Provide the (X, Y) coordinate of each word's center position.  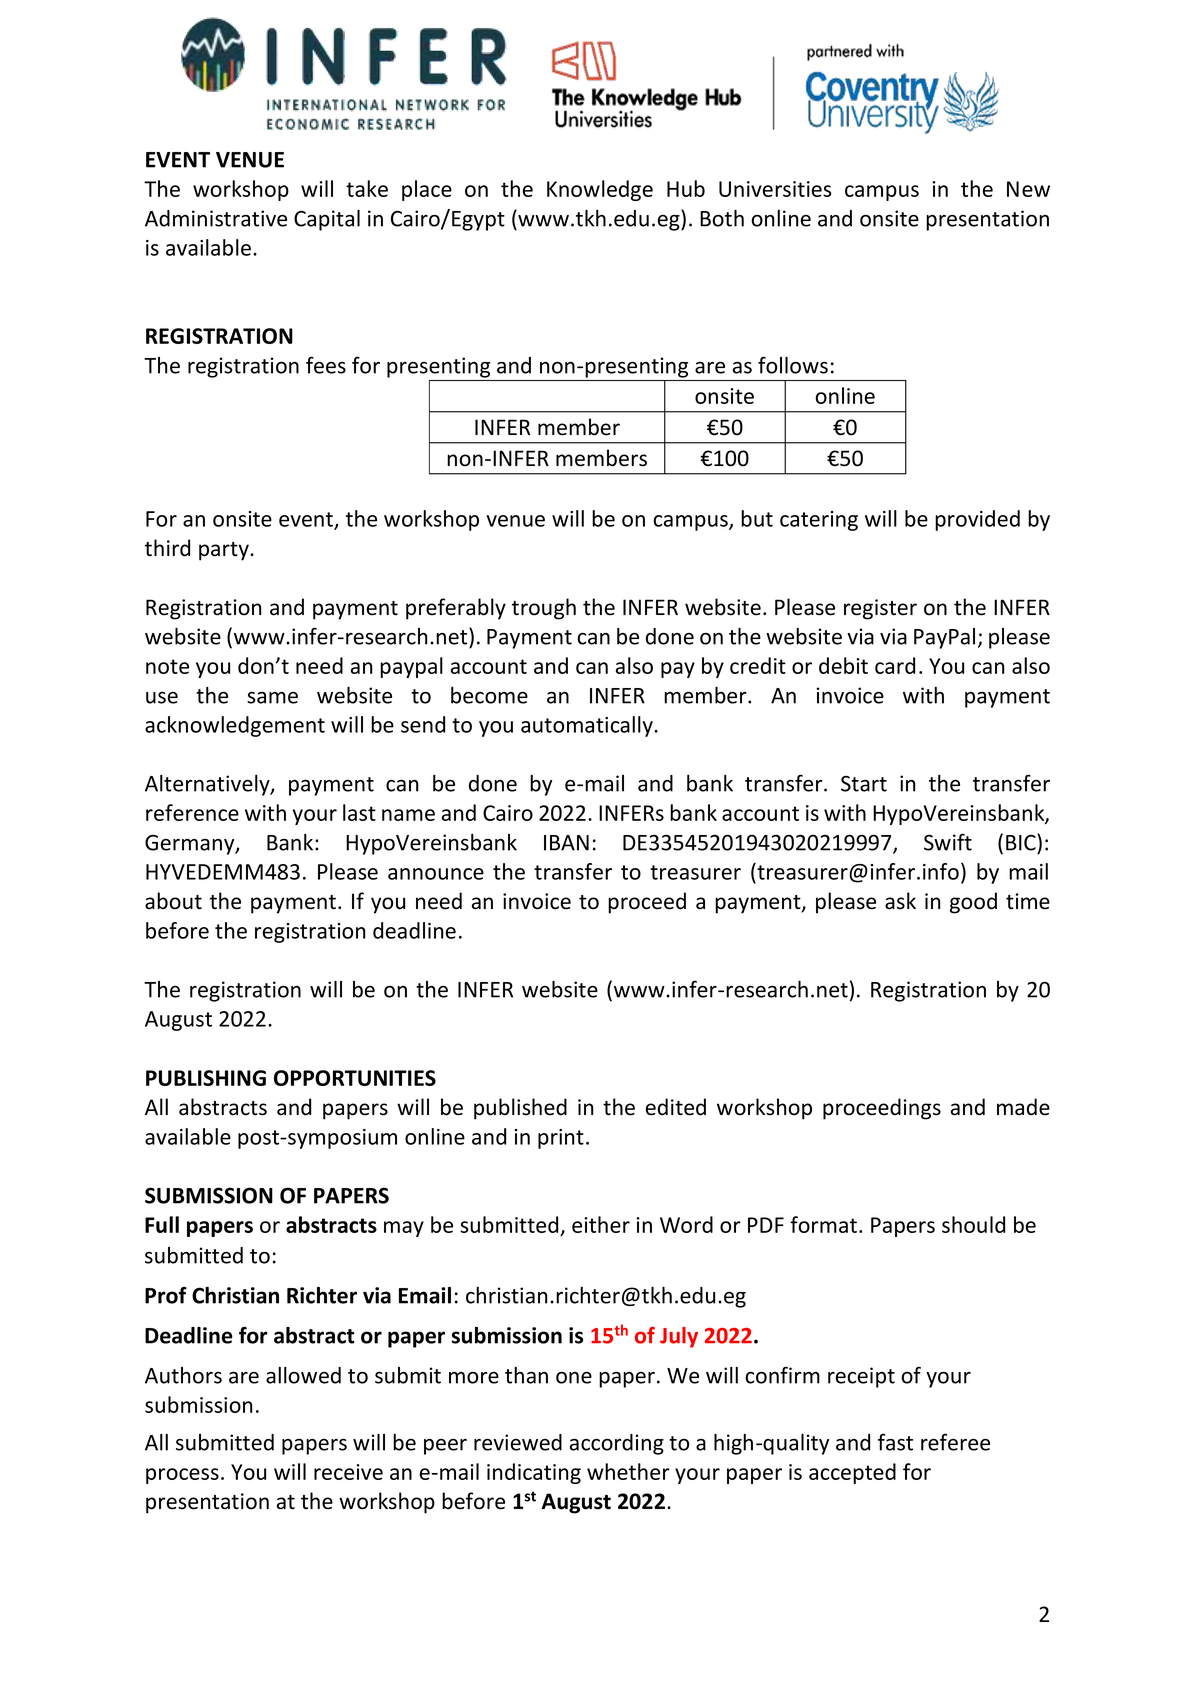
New (1028, 189)
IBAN (566, 843)
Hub (686, 188)
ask (900, 901)
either (601, 1224)
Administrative (216, 218)
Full (162, 1224)
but (757, 518)
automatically (588, 726)
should (973, 1224)
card (895, 665)
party (225, 551)
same (272, 698)
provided (977, 520)
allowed (303, 1375)
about (173, 901)
